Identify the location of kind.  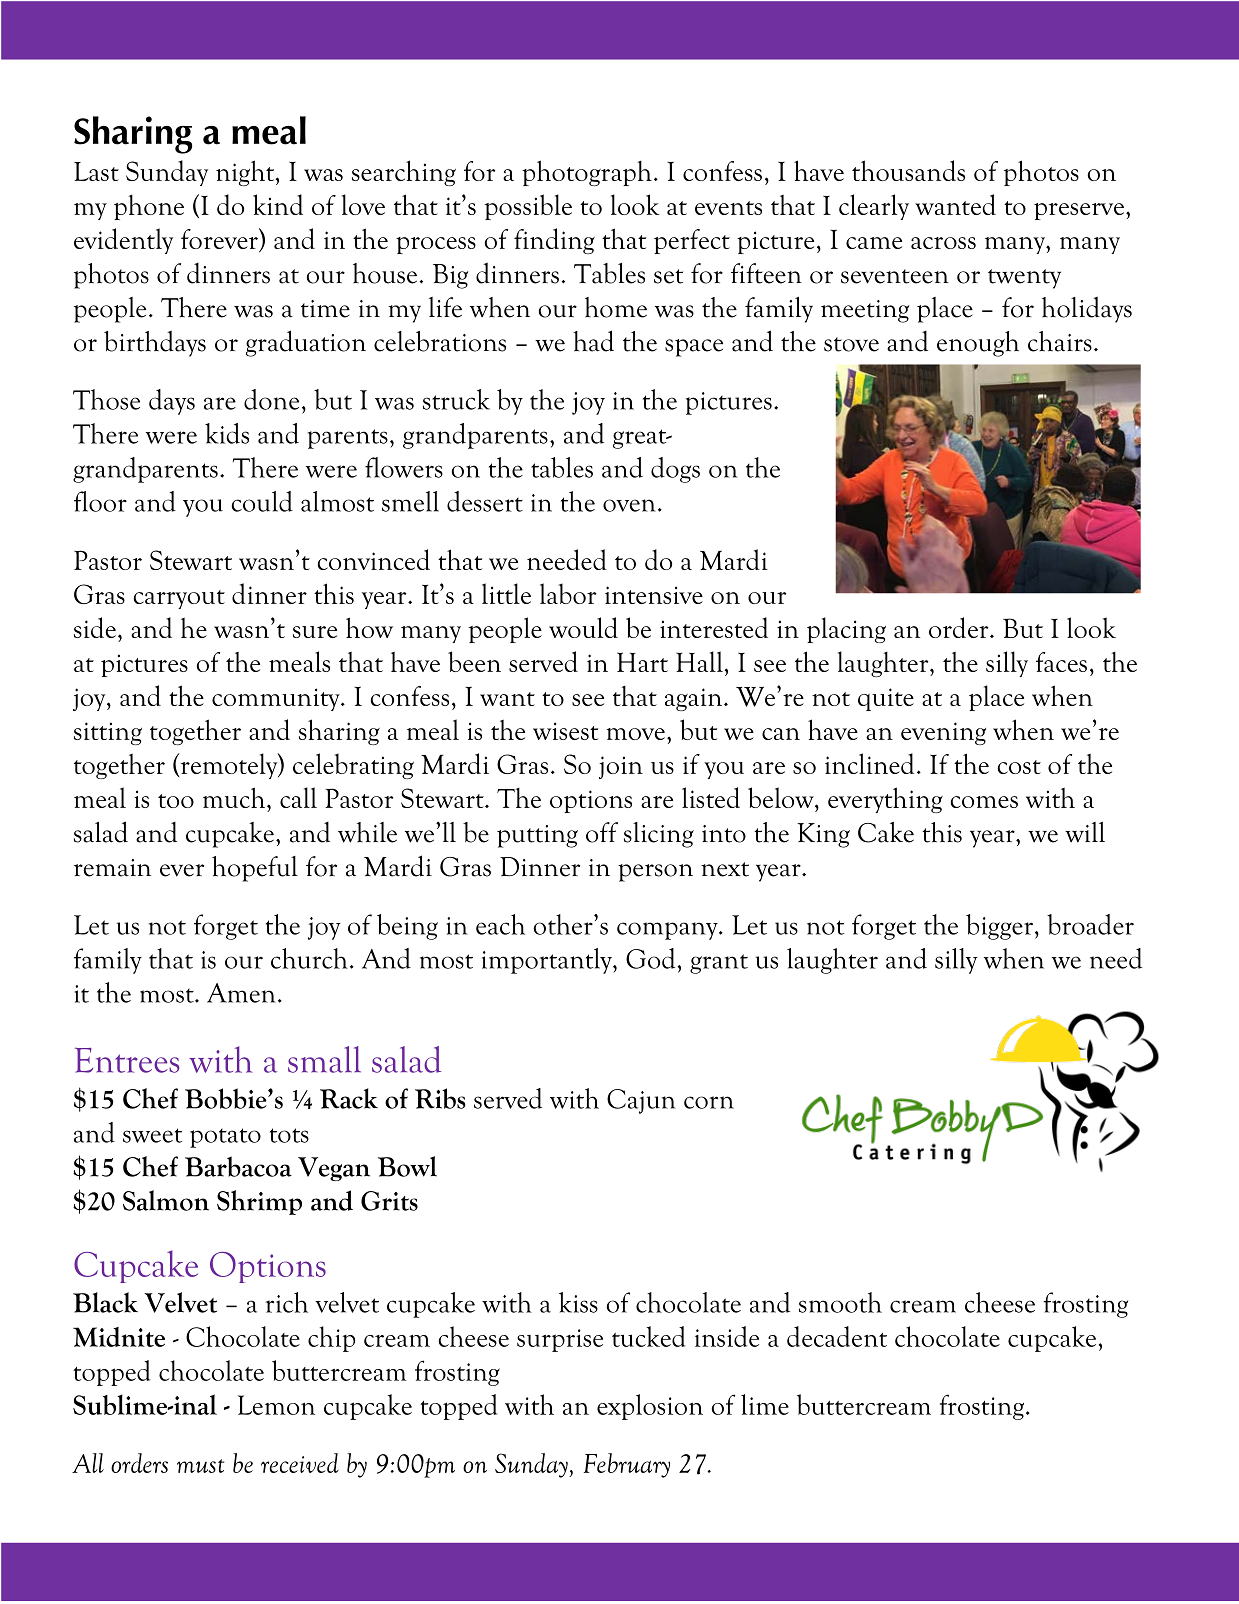
(278, 204).
